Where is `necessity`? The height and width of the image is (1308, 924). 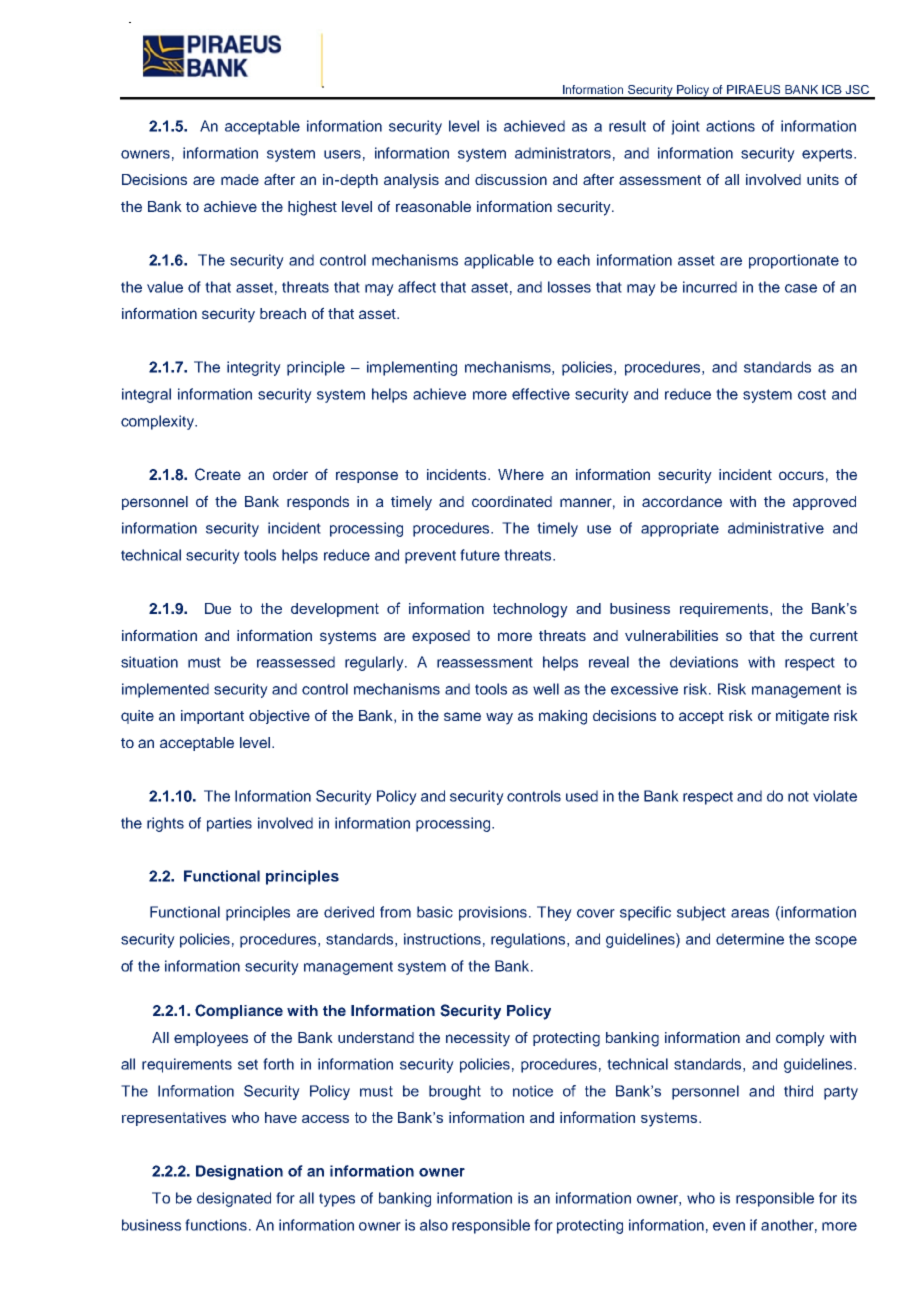
necessity is located at coordinates (478, 1039).
